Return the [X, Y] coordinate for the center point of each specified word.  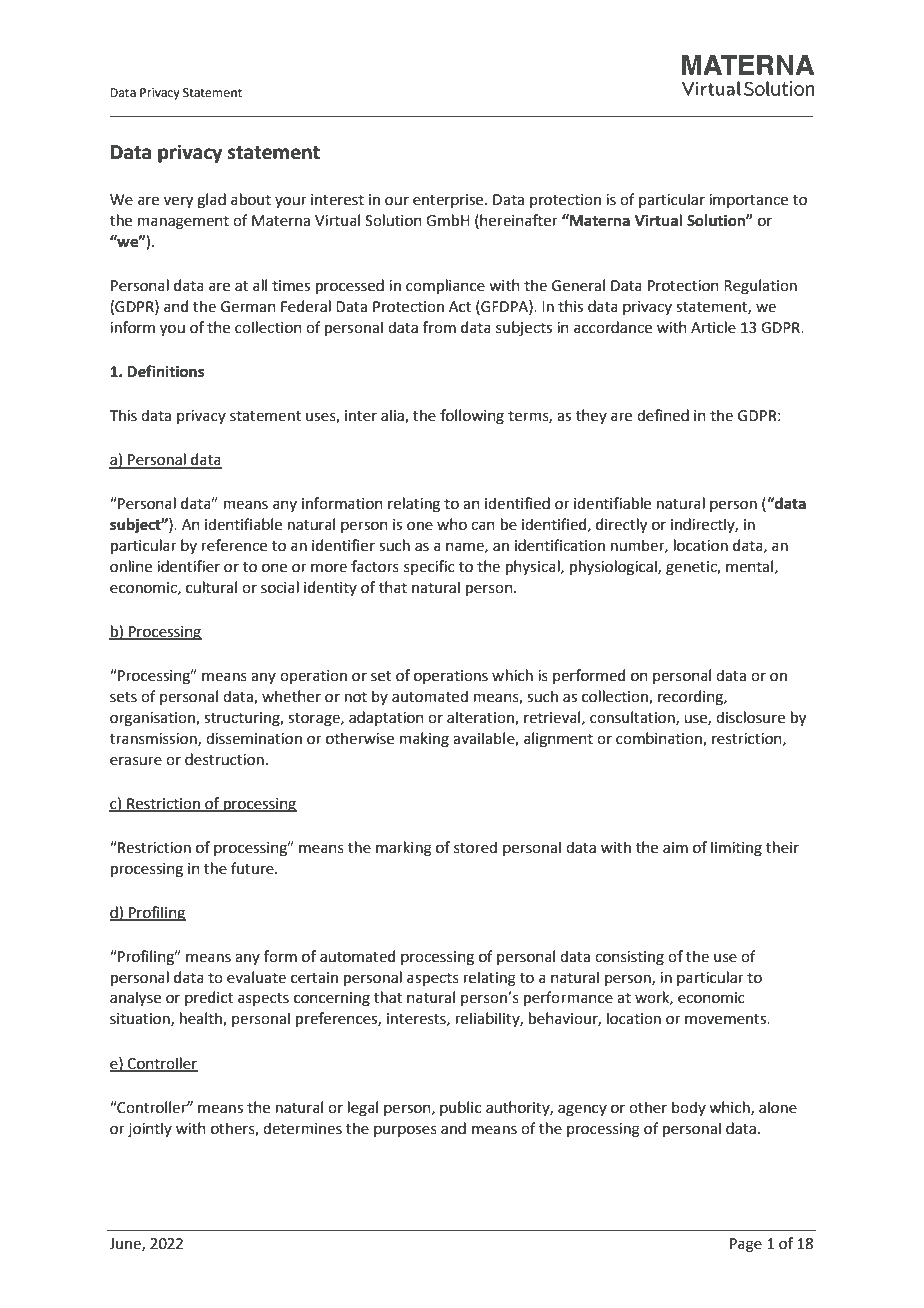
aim [675, 848]
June [126, 1244]
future [253, 868]
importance [748, 201]
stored [475, 847]
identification [560, 545]
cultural [211, 587]
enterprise [449, 201]
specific [429, 567]
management [183, 223]
